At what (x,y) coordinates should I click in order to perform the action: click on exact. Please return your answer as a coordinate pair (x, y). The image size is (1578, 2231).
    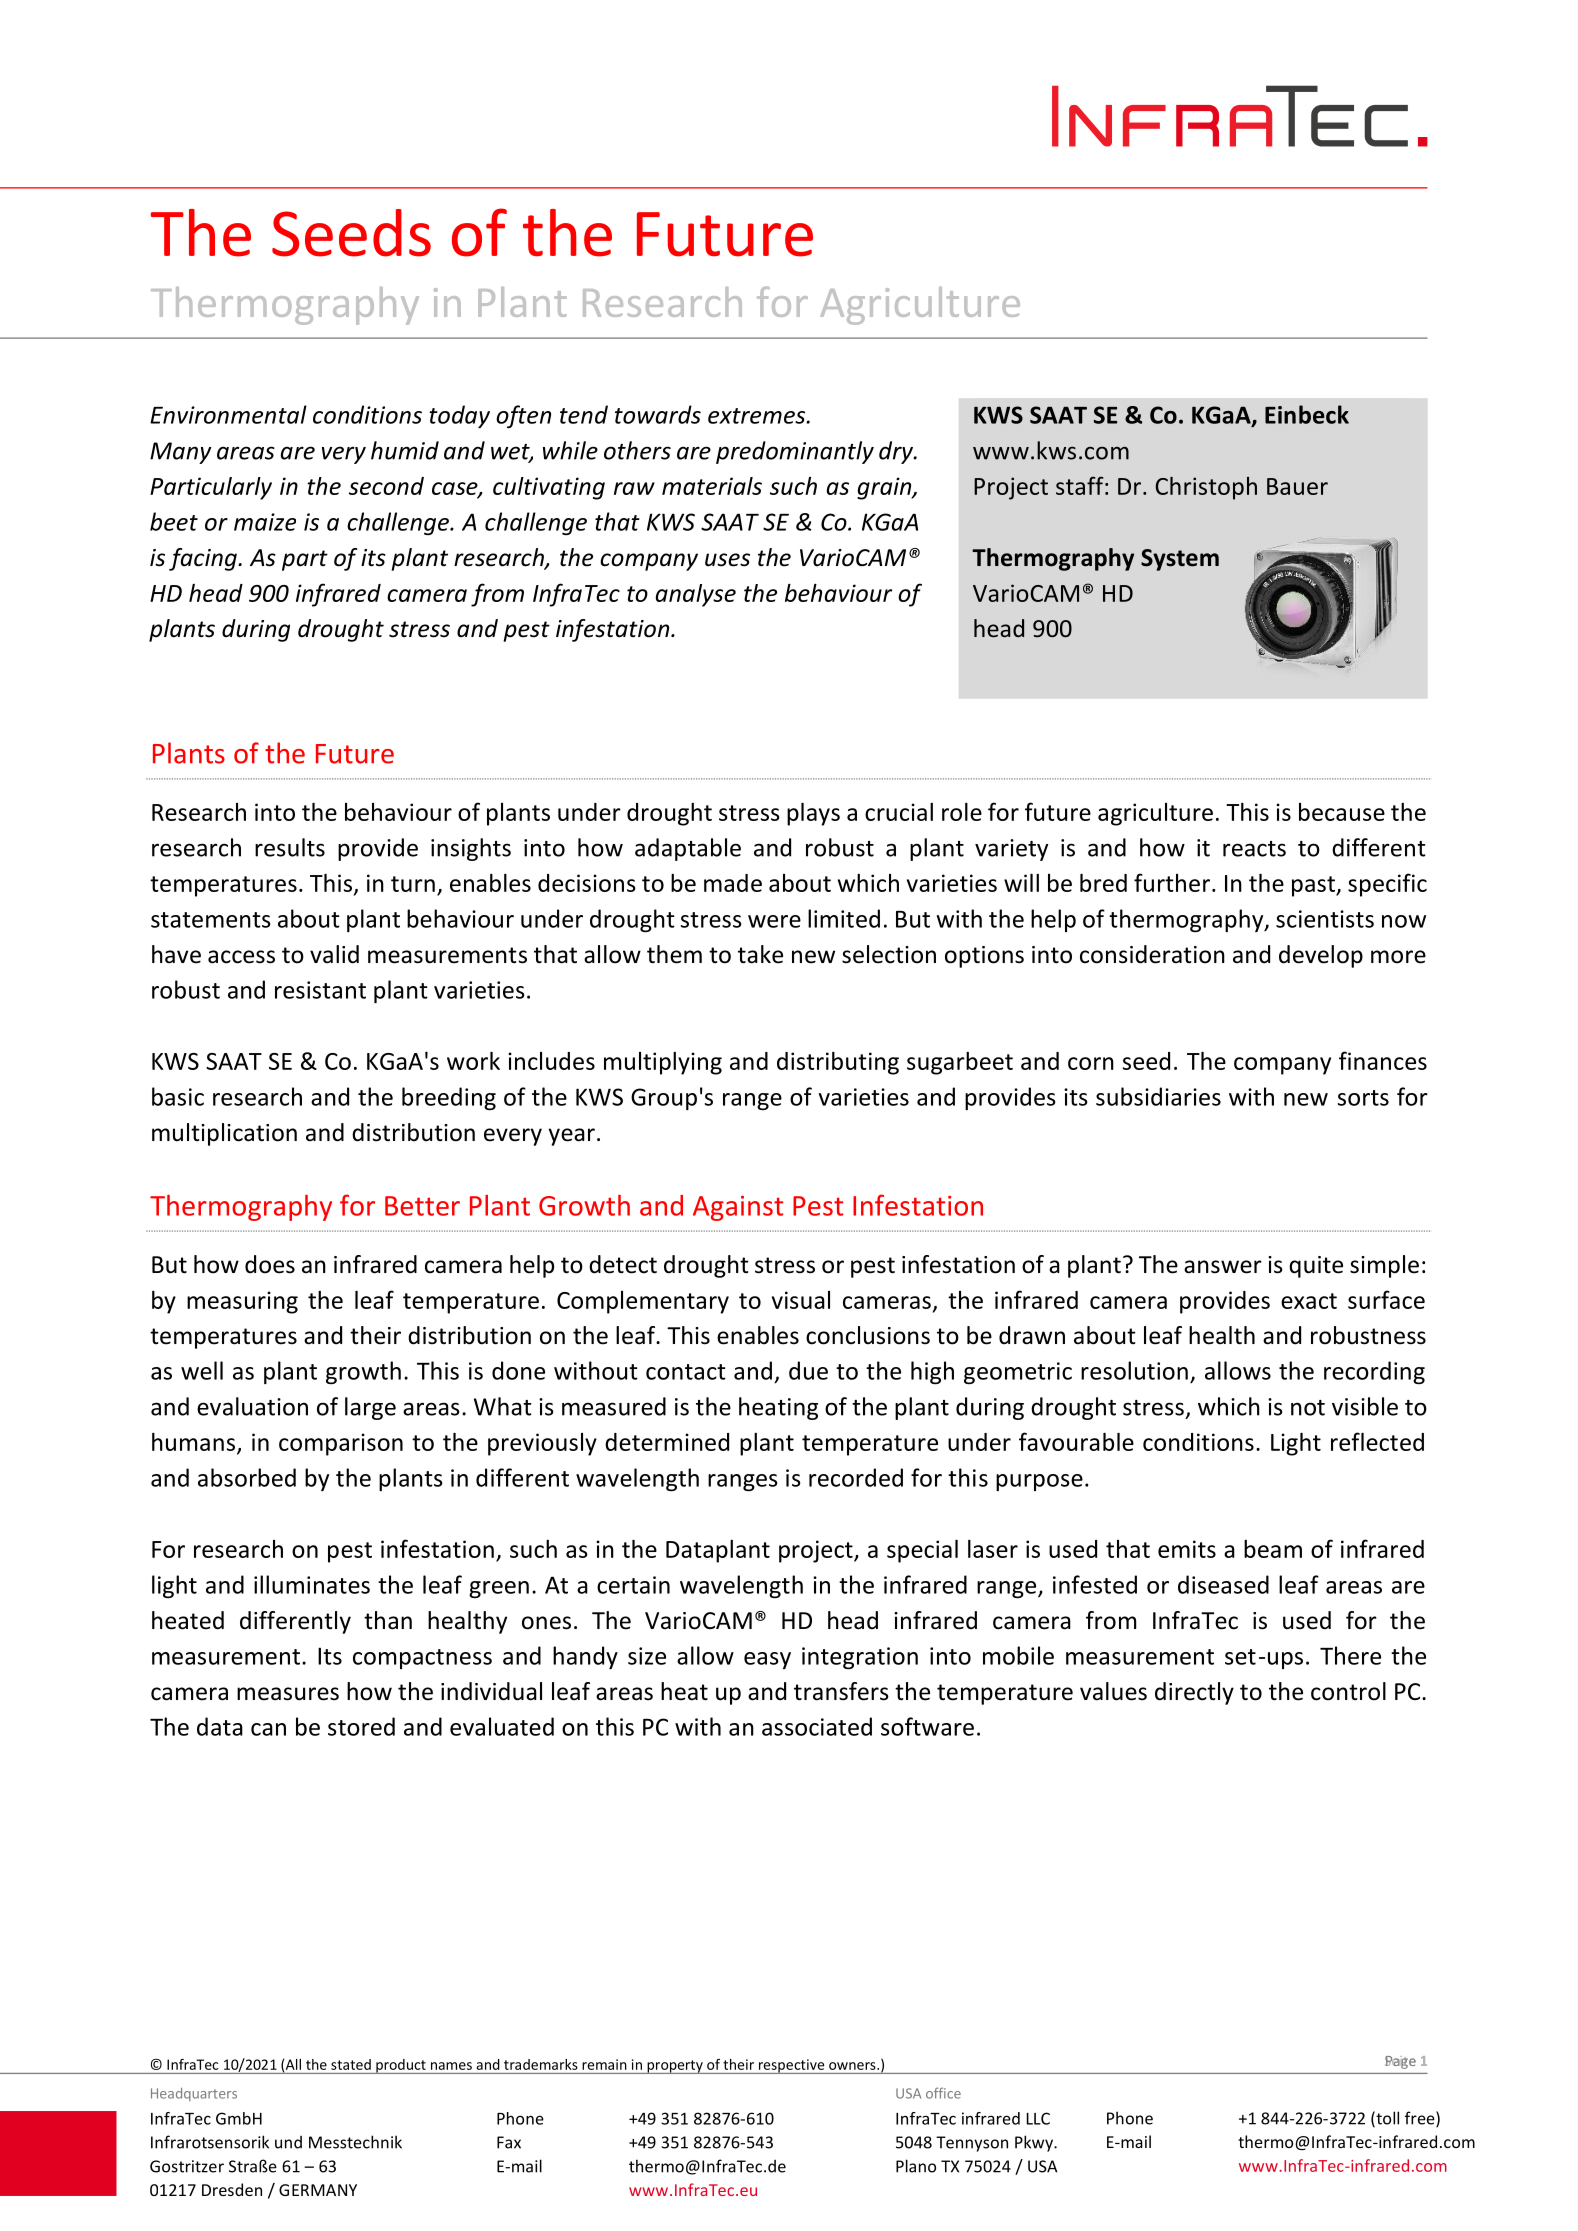
    Looking at the image, I should click on (1309, 1301).
